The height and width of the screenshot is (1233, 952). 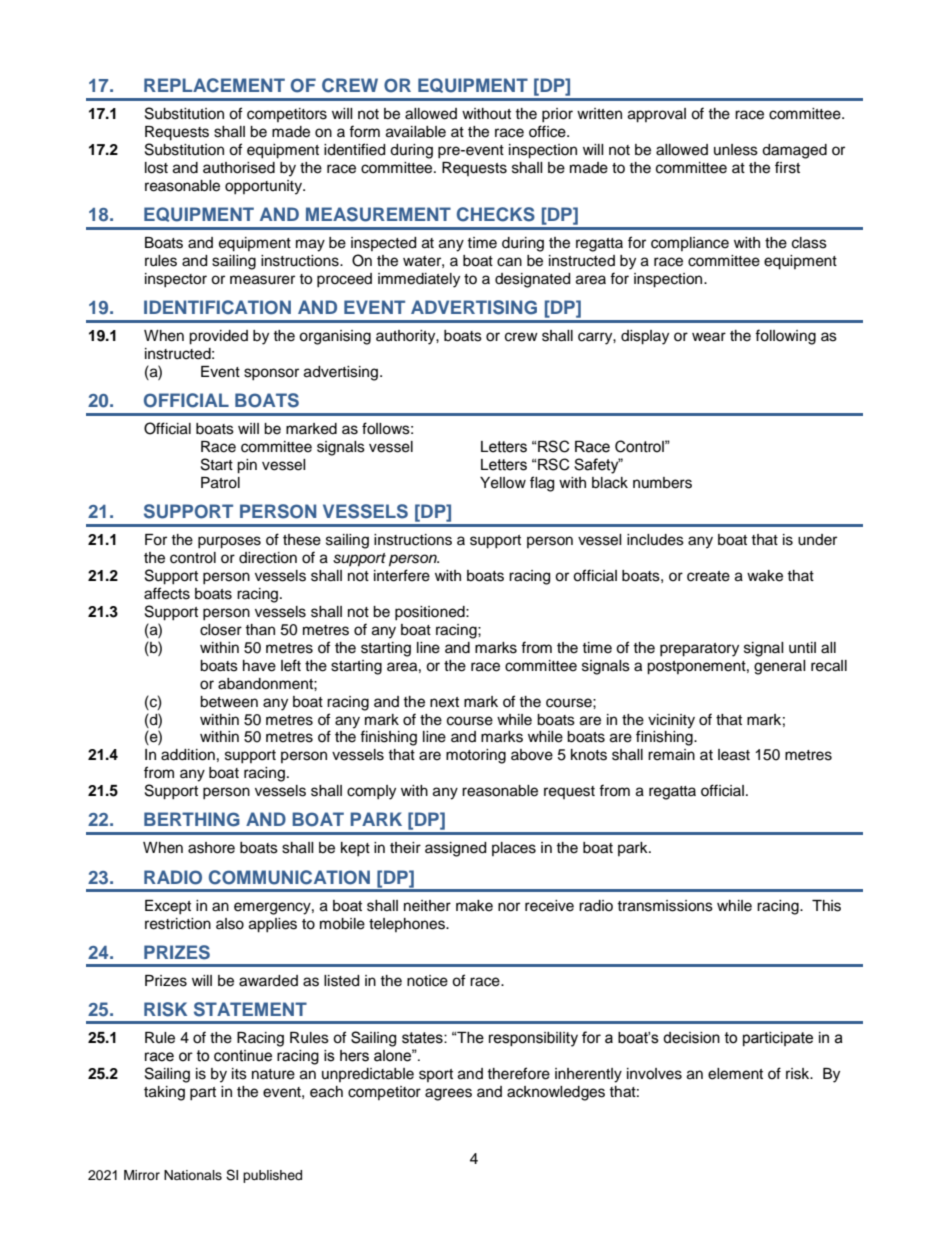 What do you see at coordinates (272, 1176) in the screenshot?
I see `published` at bounding box center [272, 1176].
